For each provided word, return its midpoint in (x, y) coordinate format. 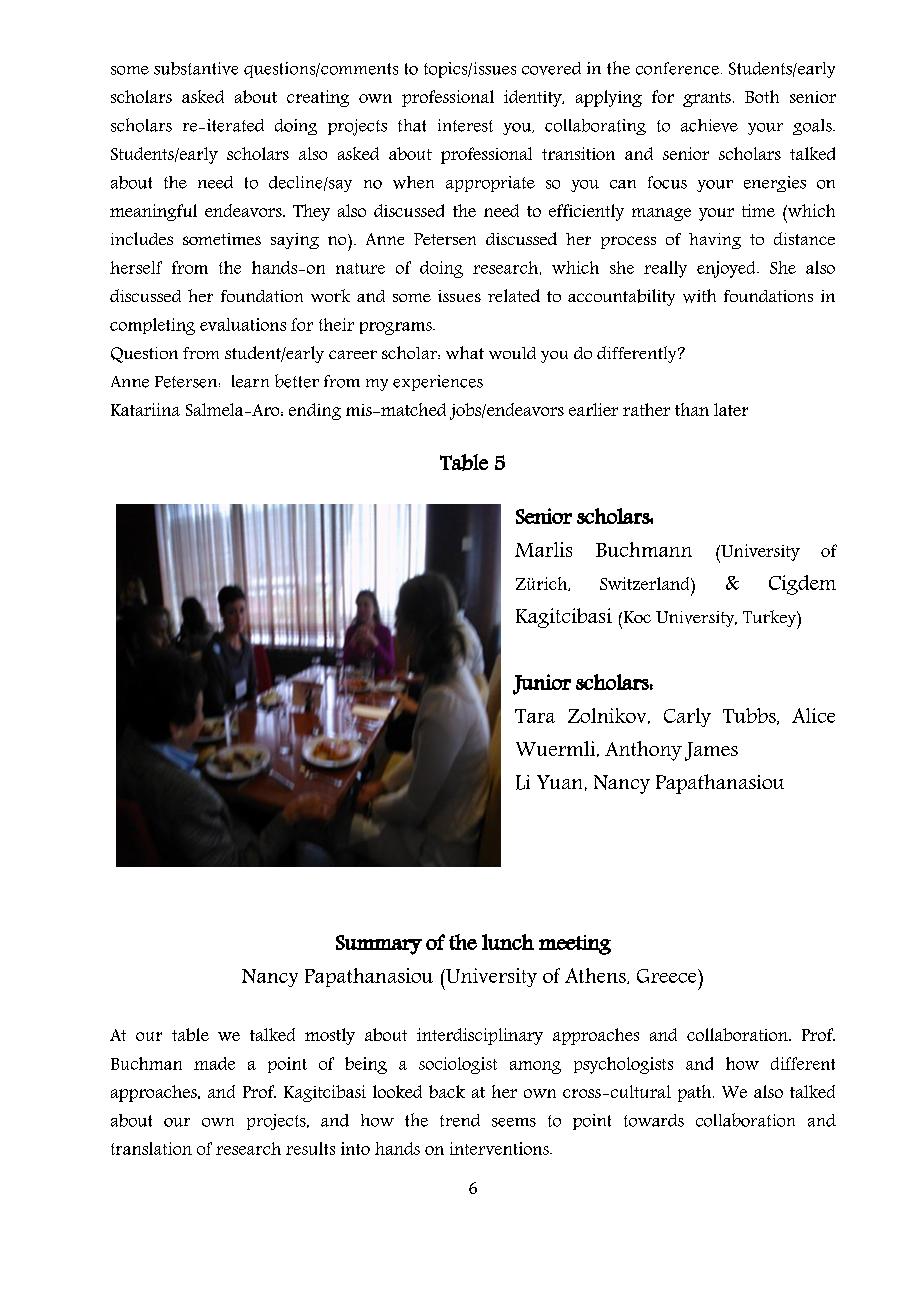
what (465, 352)
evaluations (243, 324)
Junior (542, 684)
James (711, 751)
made (214, 1063)
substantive (196, 68)
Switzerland (646, 583)
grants (707, 99)
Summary (379, 945)
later (731, 409)
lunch (508, 942)
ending (315, 411)
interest (465, 125)
